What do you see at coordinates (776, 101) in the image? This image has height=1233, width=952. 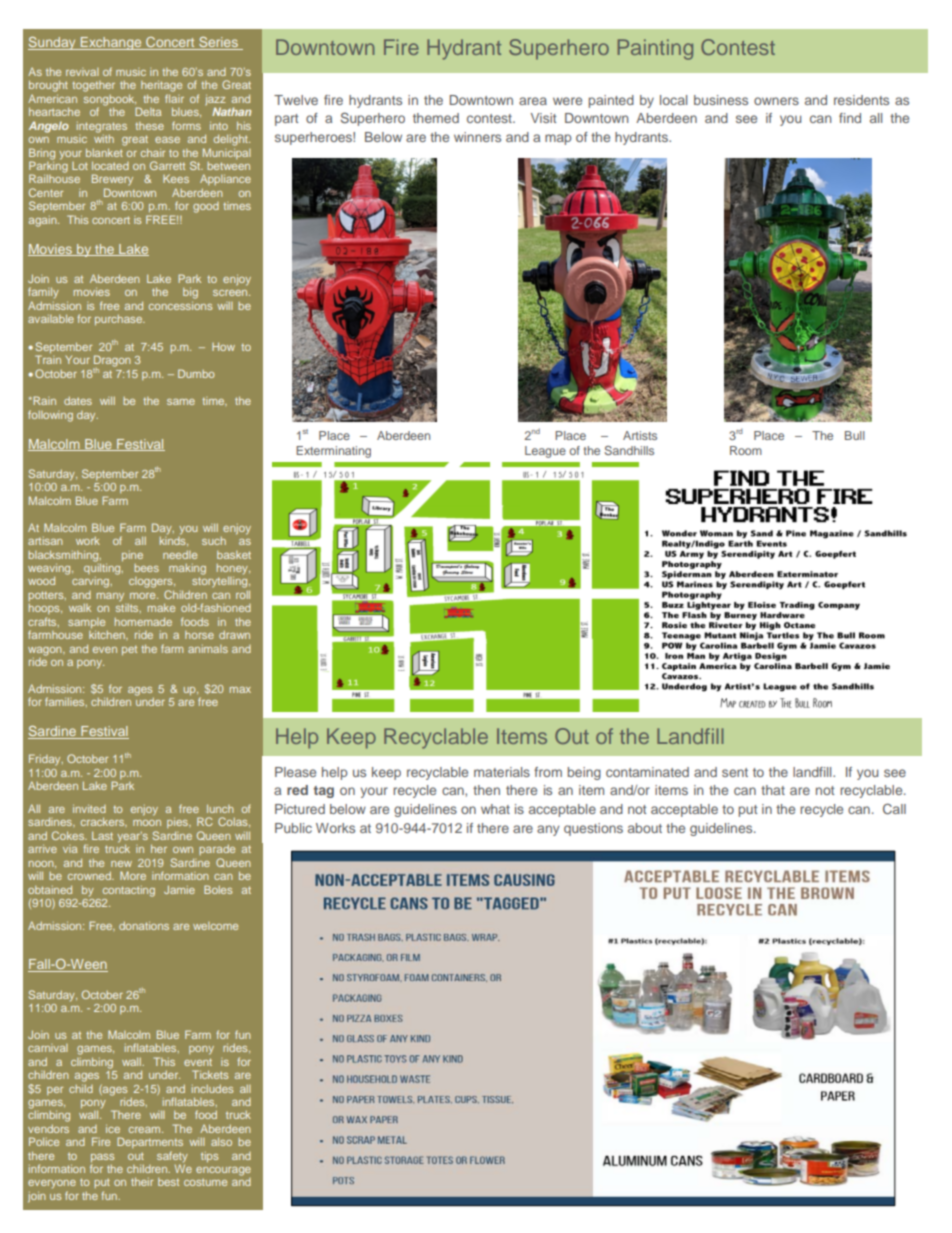 I see `owners` at bounding box center [776, 101].
